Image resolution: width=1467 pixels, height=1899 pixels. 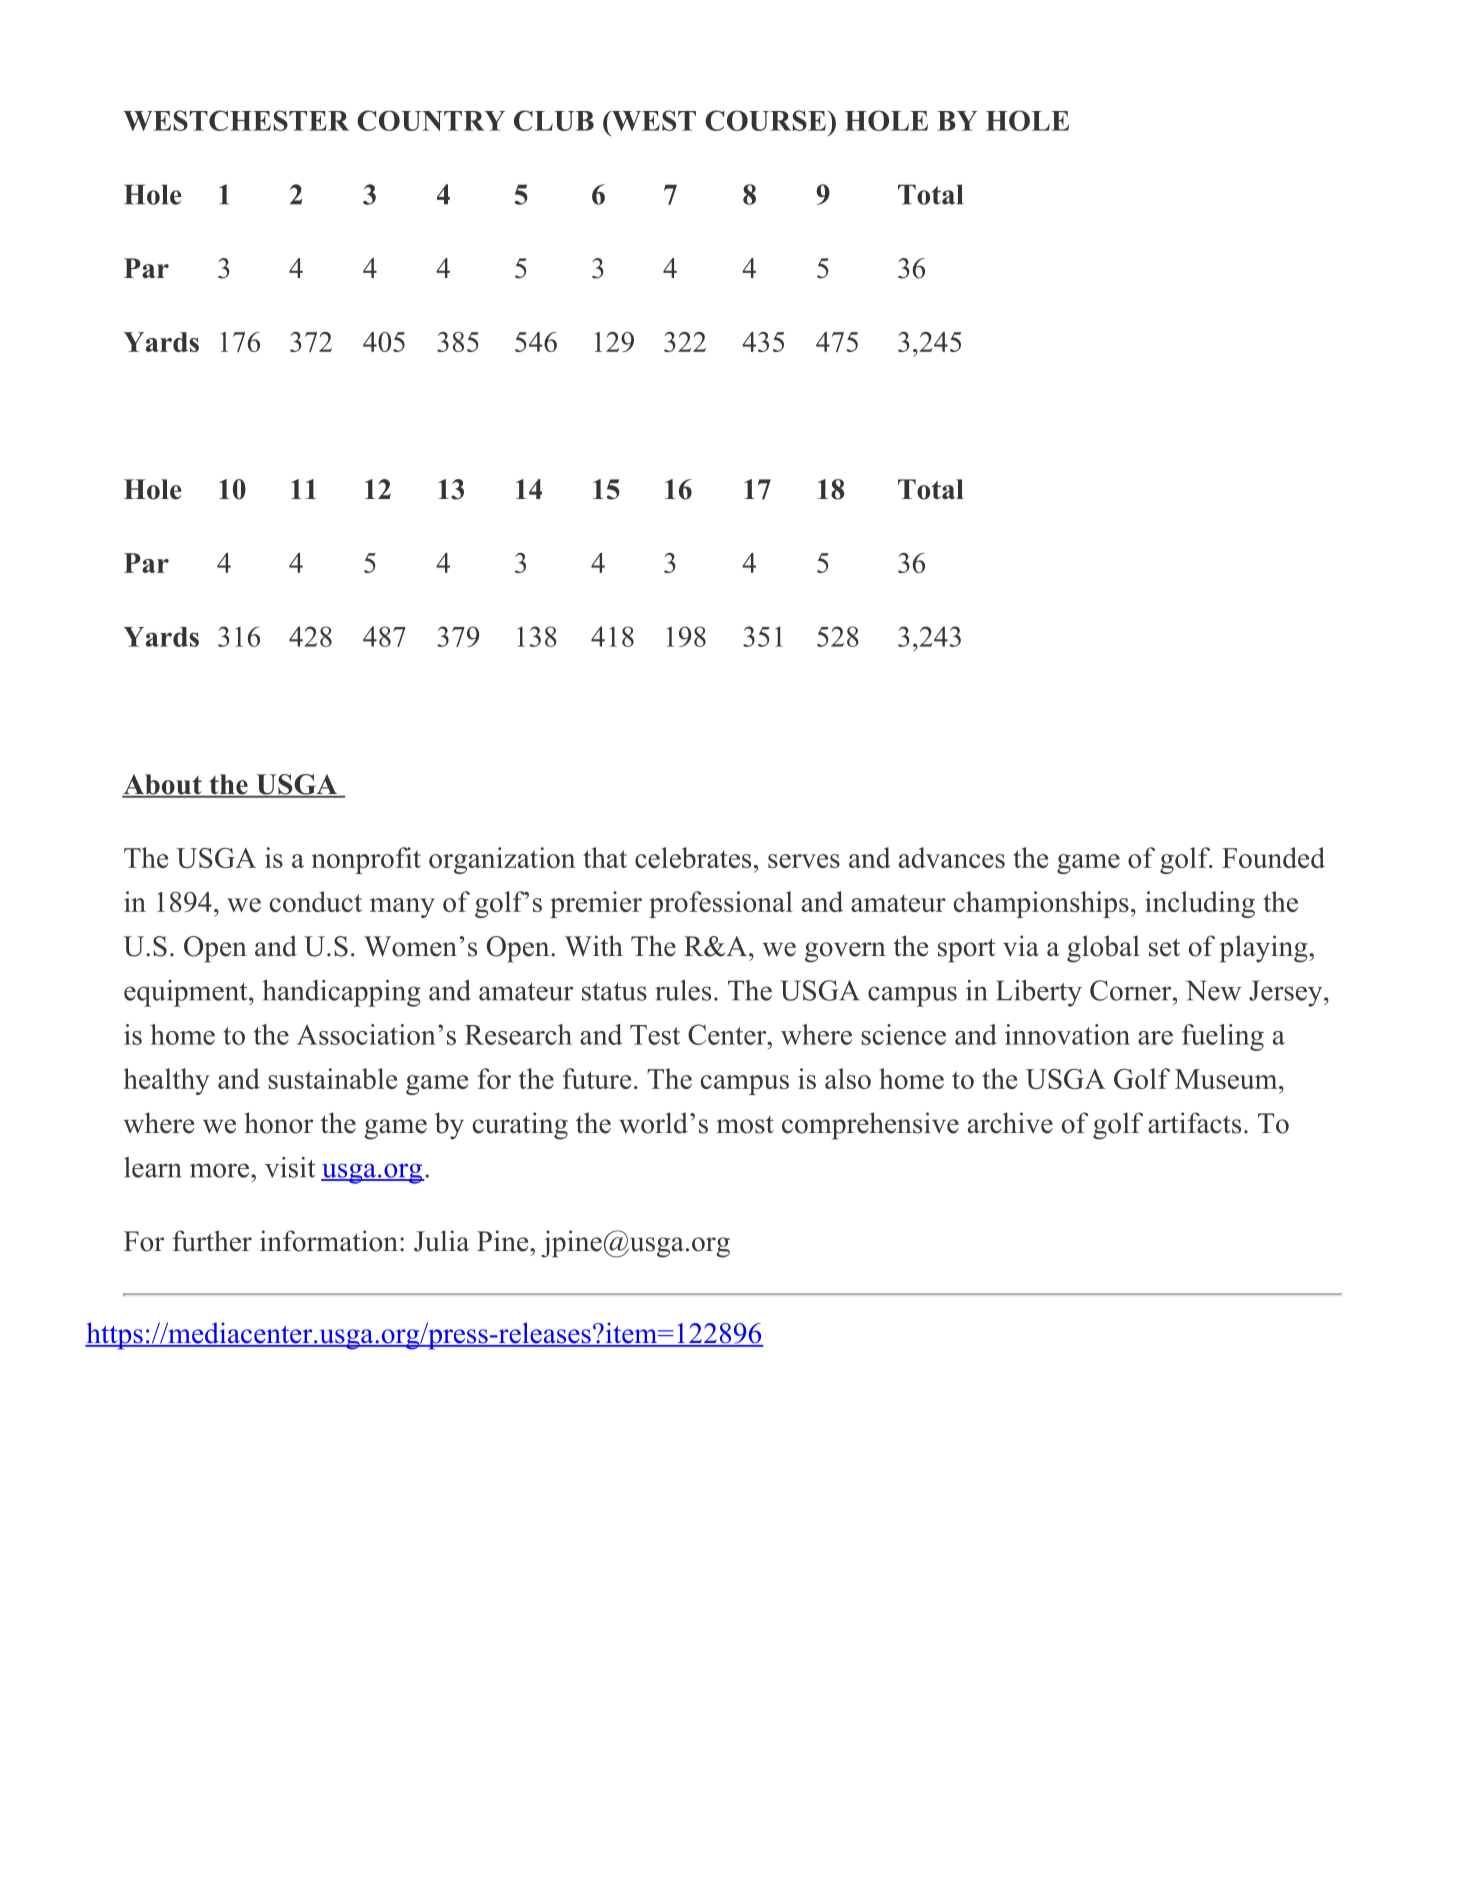 I want to click on serves, so click(x=804, y=861).
